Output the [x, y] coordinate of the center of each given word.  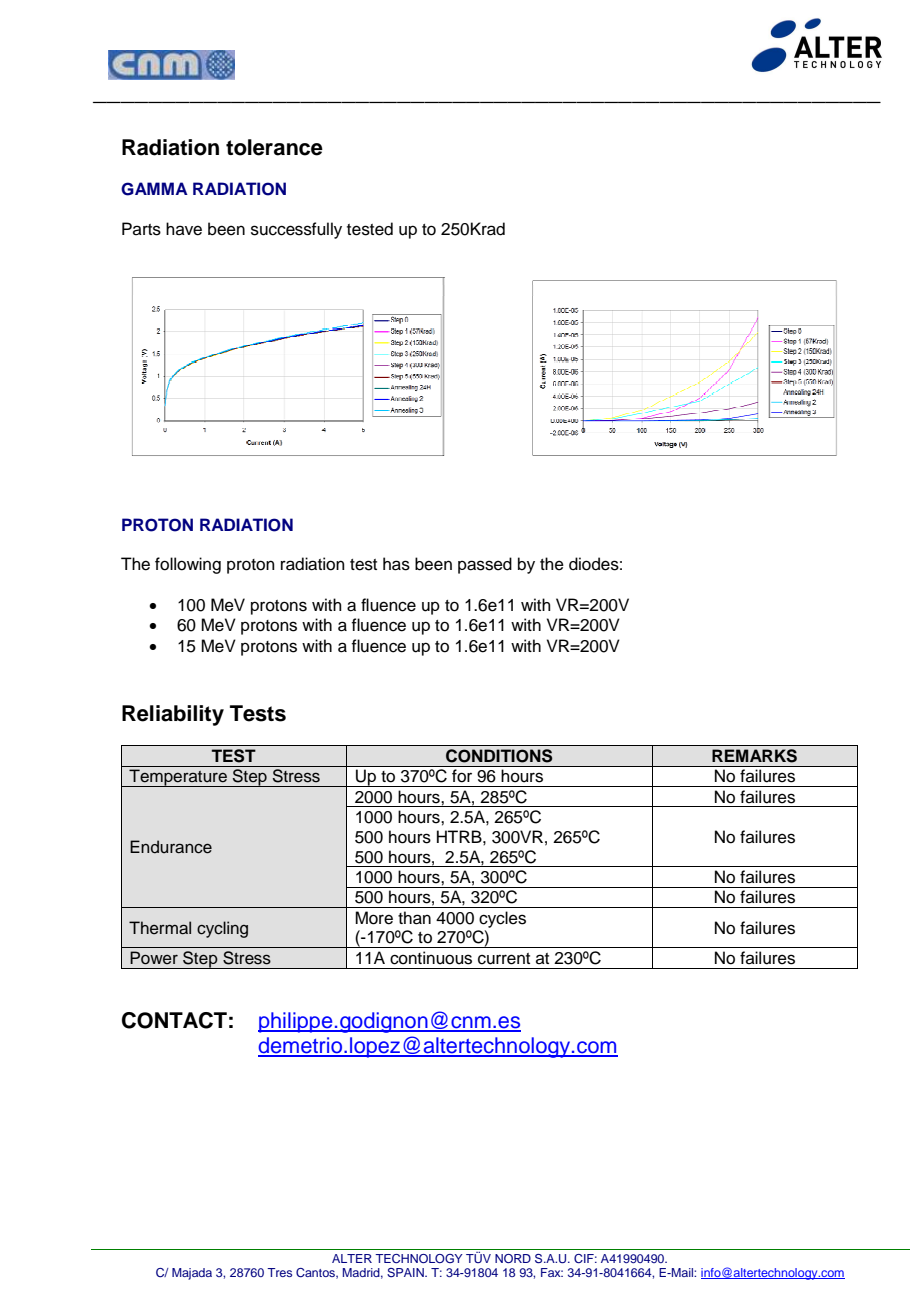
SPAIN [406, 1272]
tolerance [274, 147]
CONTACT [174, 1020]
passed [485, 565]
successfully [296, 230]
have [184, 229]
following [188, 565]
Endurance [171, 847]
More [374, 918]
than [414, 918]
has [396, 564]
